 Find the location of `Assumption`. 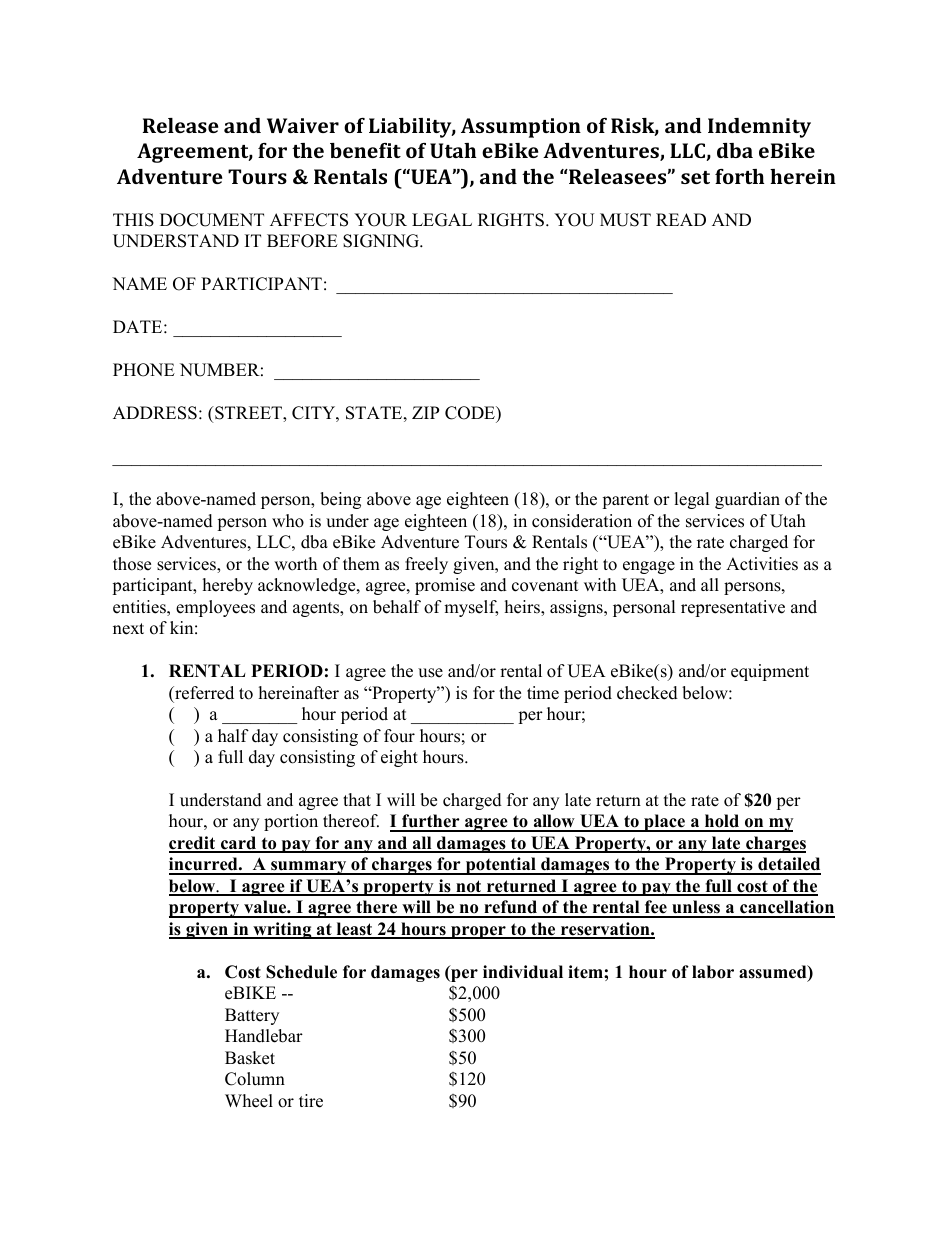

Assumption is located at coordinates (521, 128).
